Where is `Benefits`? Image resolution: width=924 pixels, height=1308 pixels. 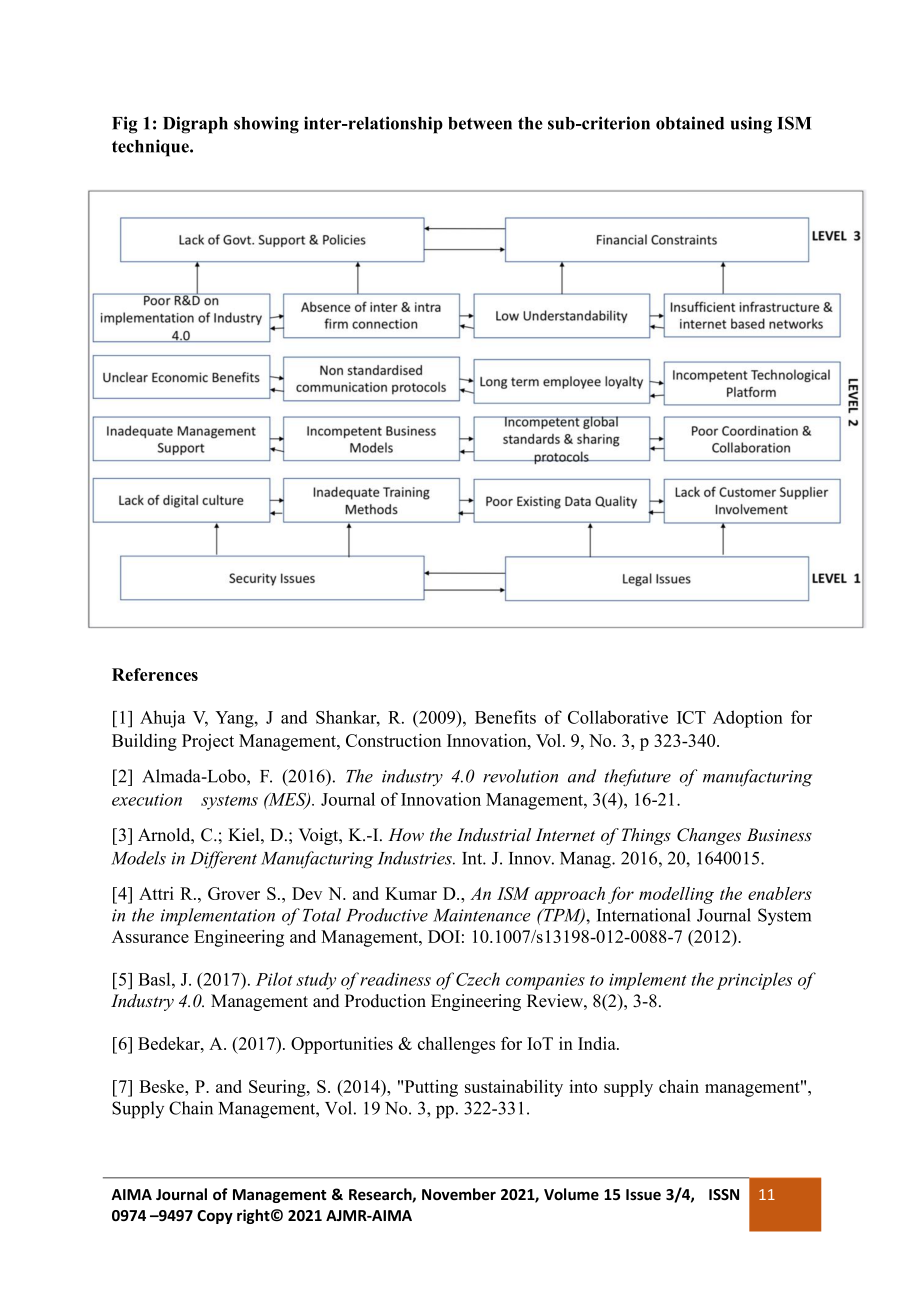 Benefits is located at coordinates (505, 717).
